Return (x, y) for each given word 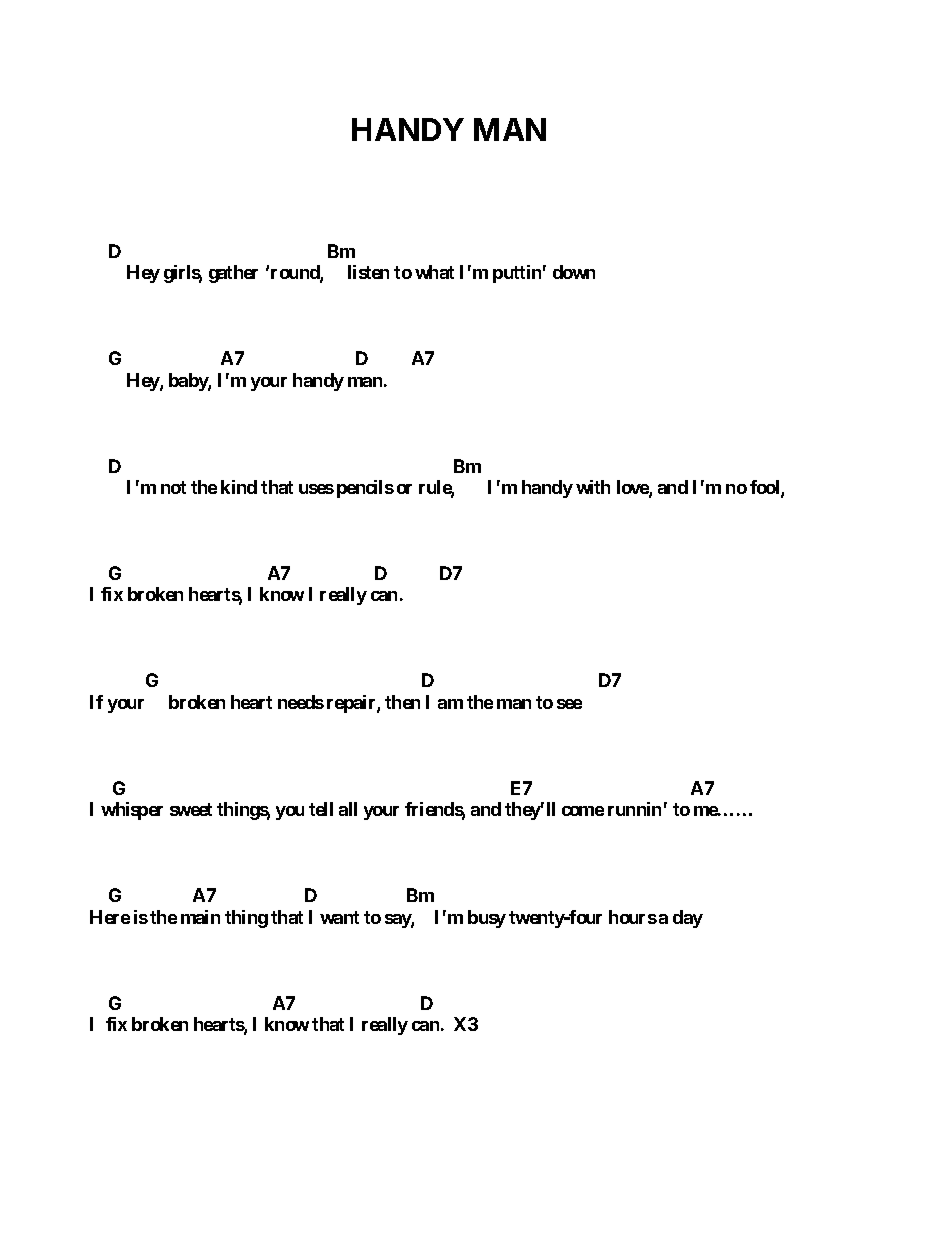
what (434, 272)
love (633, 488)
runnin (634, 809)
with (593, 487)
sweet (191, 809)
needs (301, 702)
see (569, 704)
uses (316, 489)
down (574, 272)
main (200, 917)
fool (766, 488)
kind (239, 487)
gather (233, 274)
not (173, 487)
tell (321, 809)
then (402, 702)
